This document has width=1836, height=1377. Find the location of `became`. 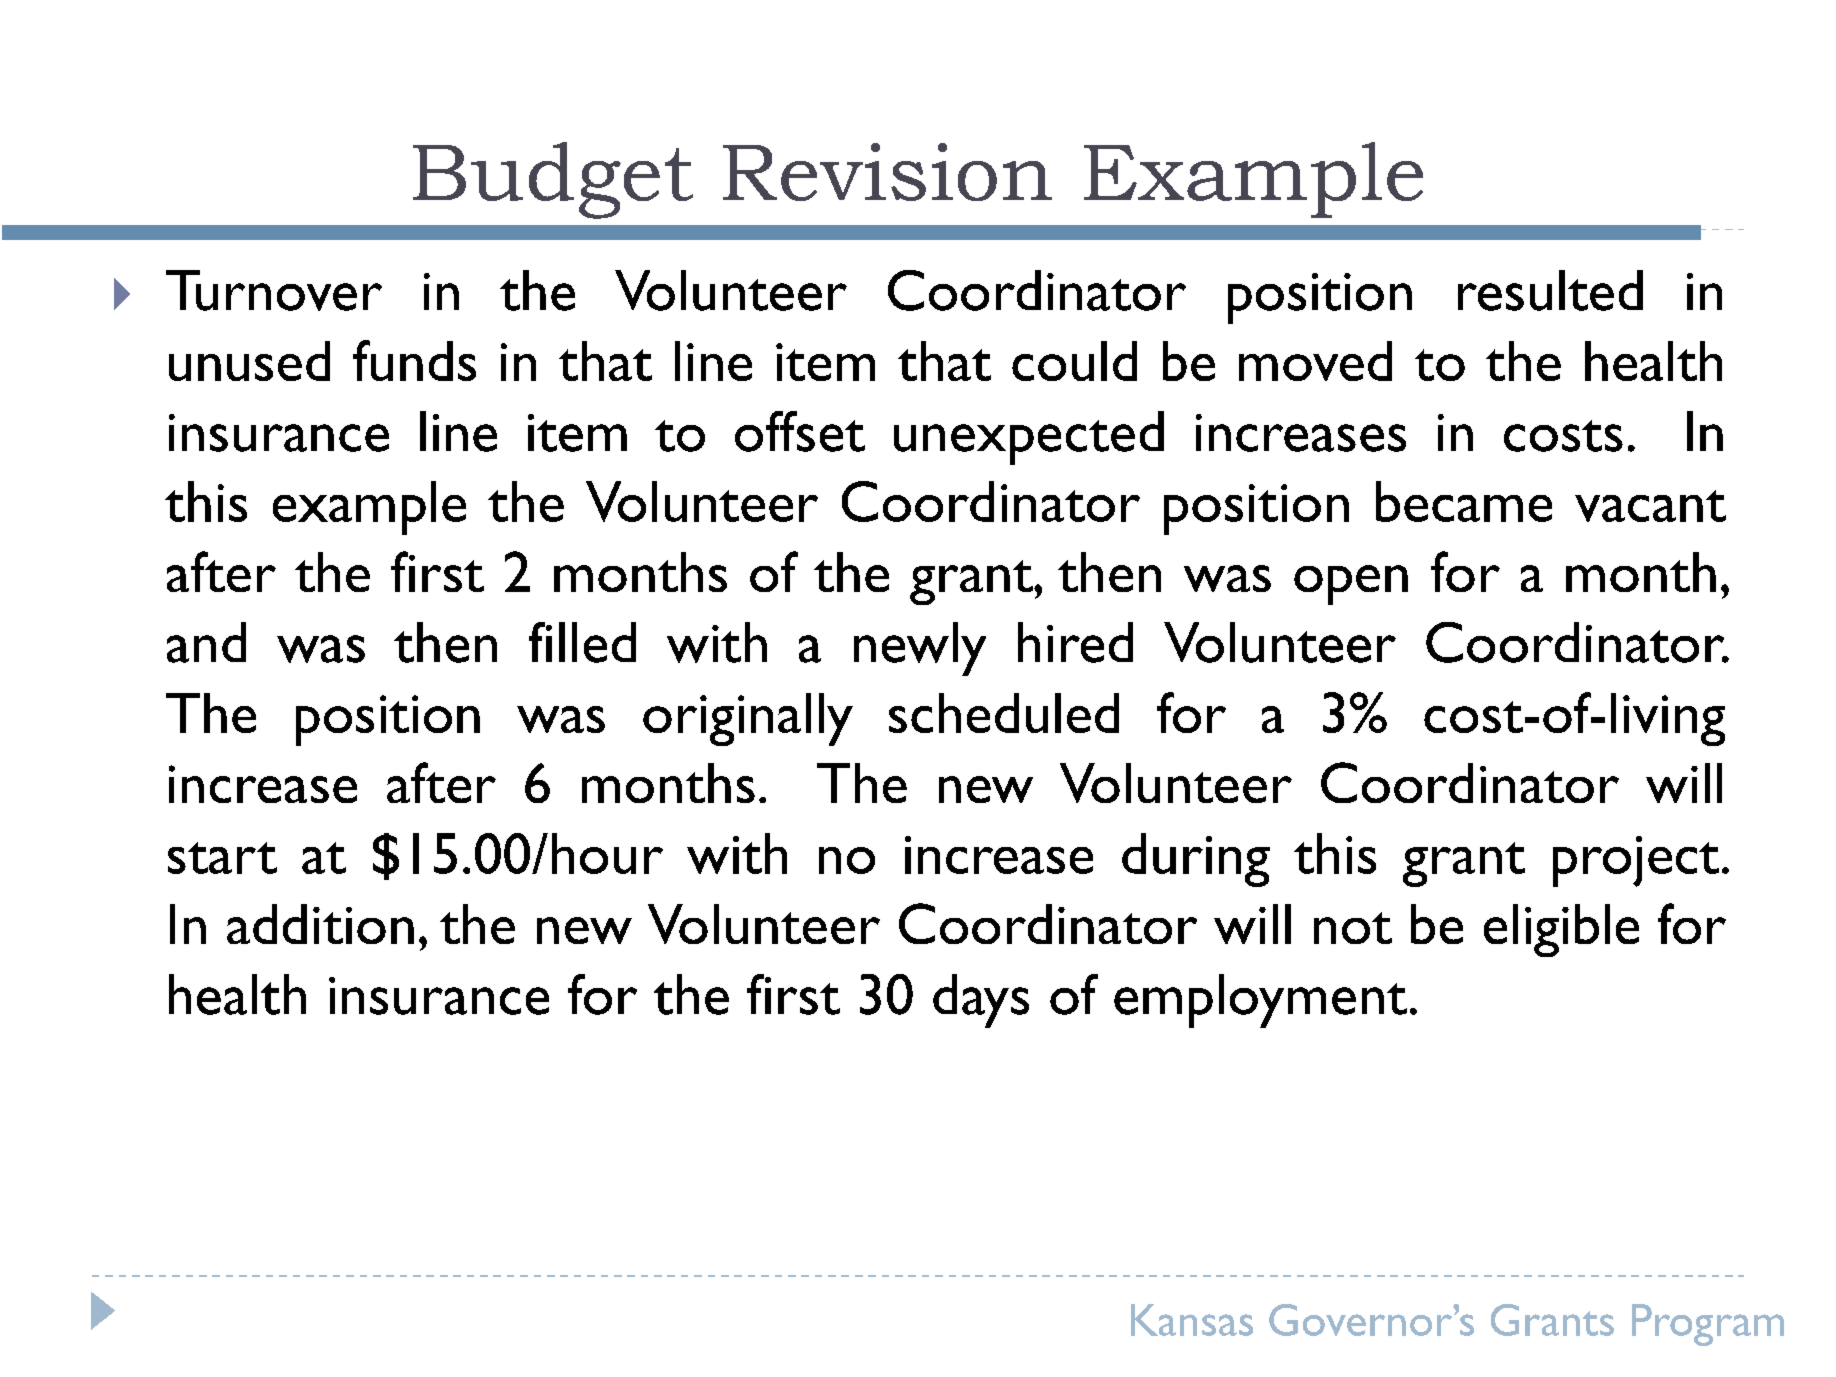

became is located at coordinates (1464, 501).
